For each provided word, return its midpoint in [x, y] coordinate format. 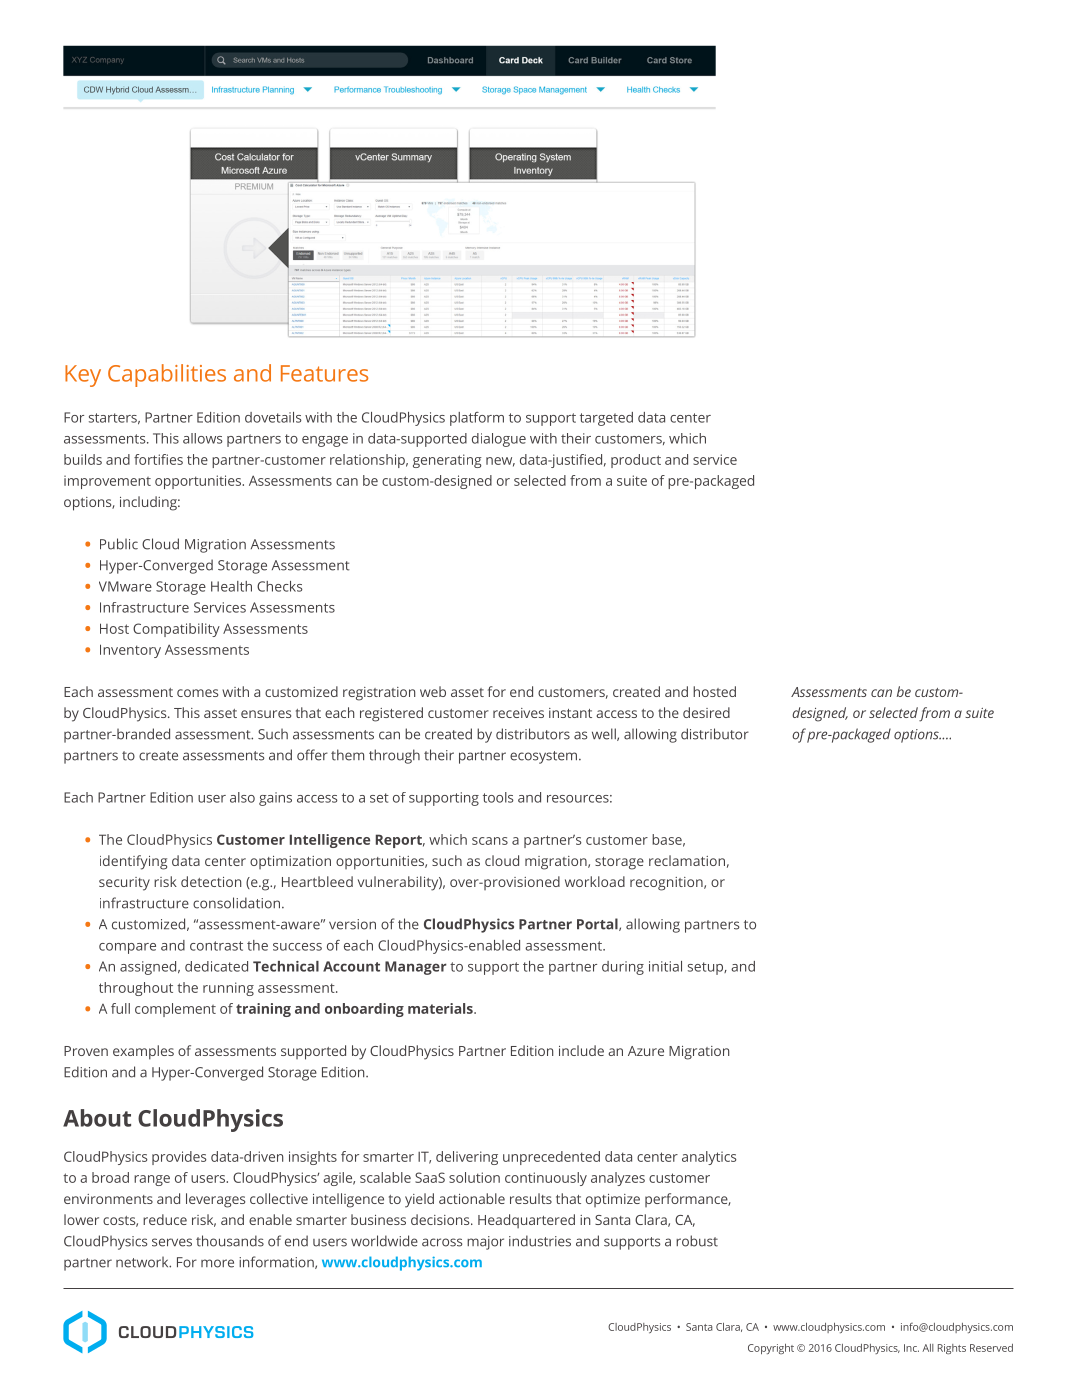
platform [477, 419]
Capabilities [167, 375]
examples [143, 1052]
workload [595, 881]
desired [706, 712]
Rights [952, 1349]
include [581, 1050]
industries [540, 1241]
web [433, 691]
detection [211, 881]
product [636, 461]
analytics [709, 1158]
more [217, 1263]
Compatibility [176, 630]
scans [490, 841]
